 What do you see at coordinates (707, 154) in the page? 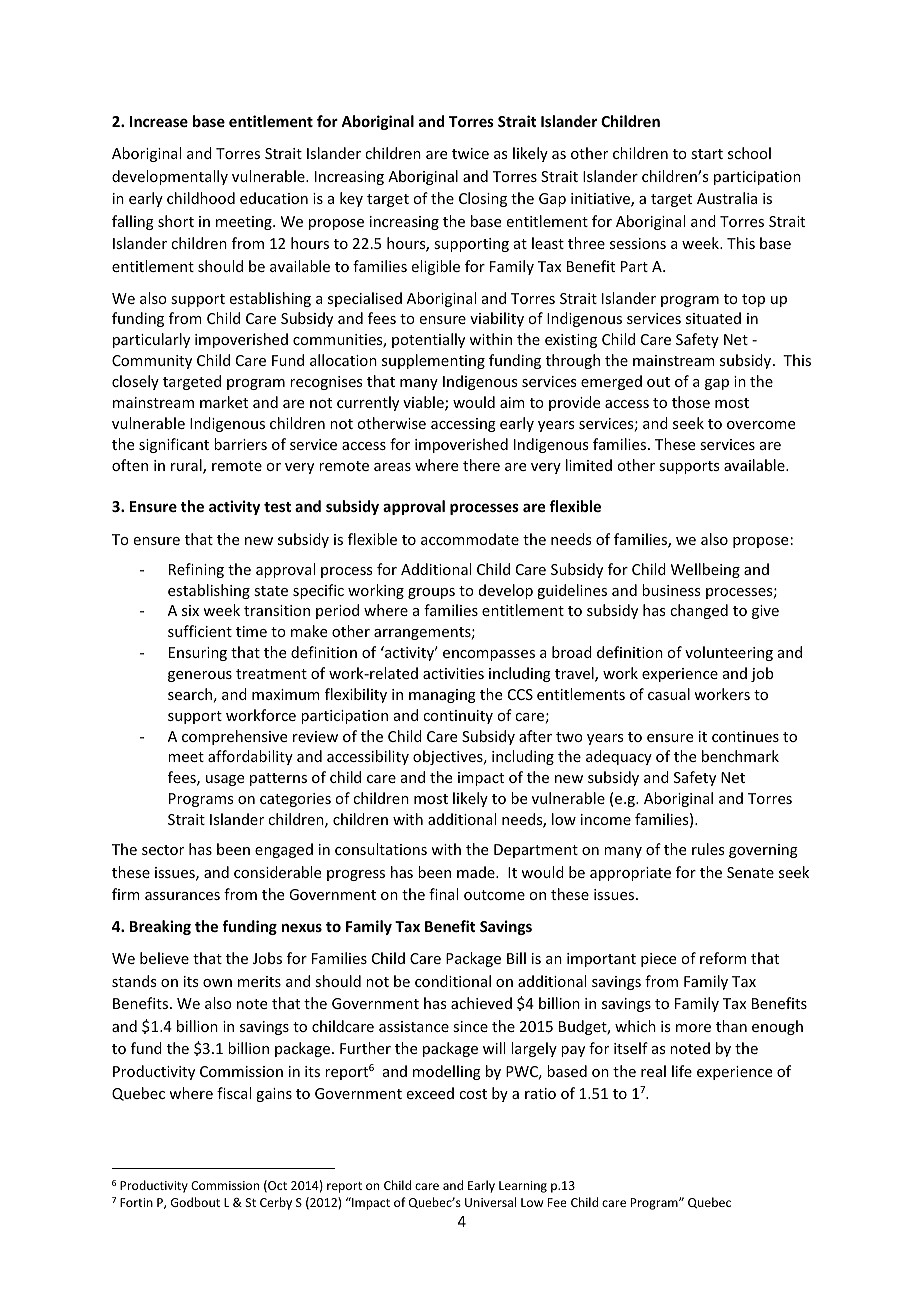
I see `start` at bounding box center [707, 154].
